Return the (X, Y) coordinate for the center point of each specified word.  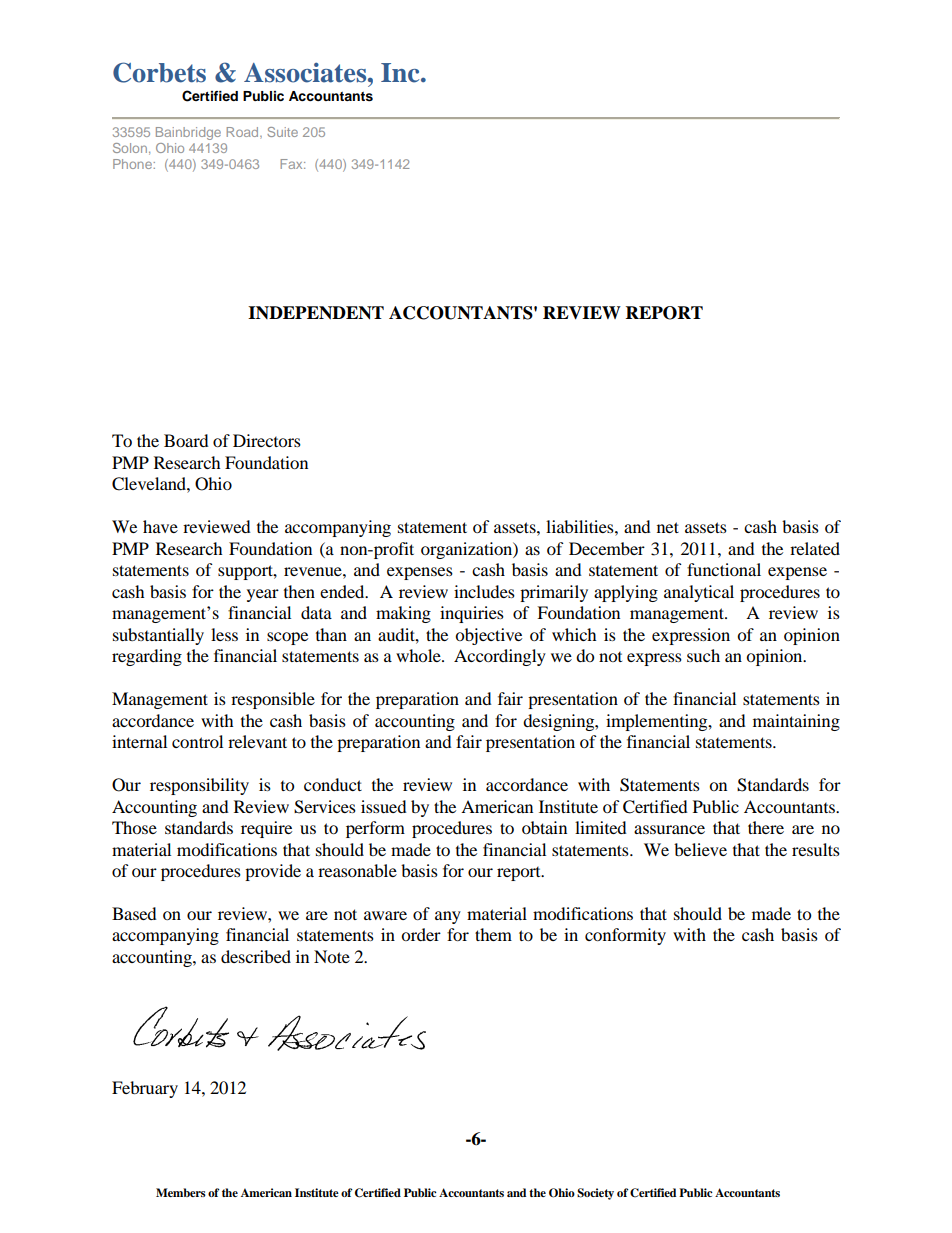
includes (484, 591)
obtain (544, 827)
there (766, 827)
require (266, 829)
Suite (282, 132)
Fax (292, 164)
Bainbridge (188, 133)
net (668, 527)
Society (595, 1194)
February (145, 1089)
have (160, 526)
